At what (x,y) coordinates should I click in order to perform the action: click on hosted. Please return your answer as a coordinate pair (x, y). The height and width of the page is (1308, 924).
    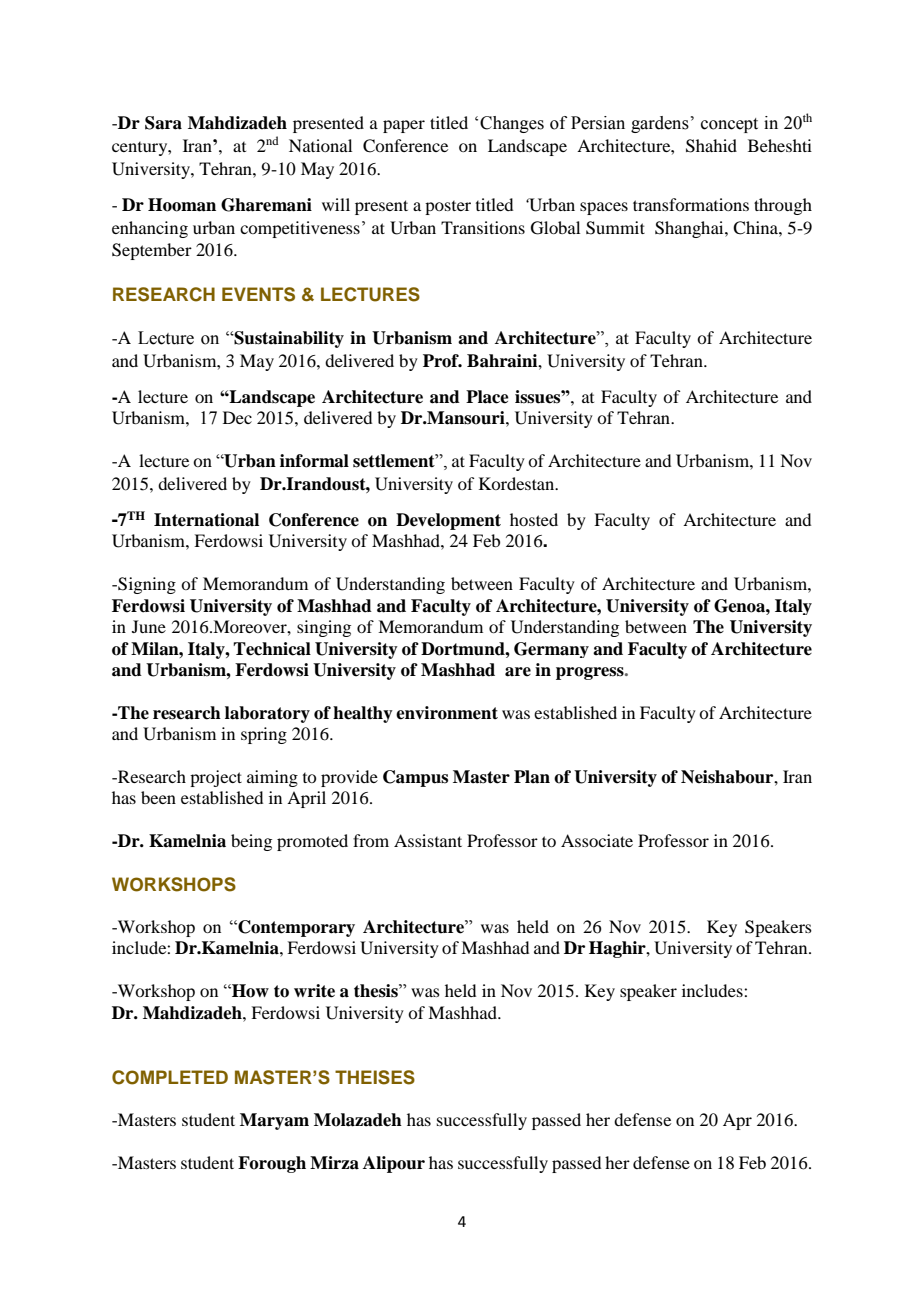
    Looking at the image, I should click on (534, 519).
